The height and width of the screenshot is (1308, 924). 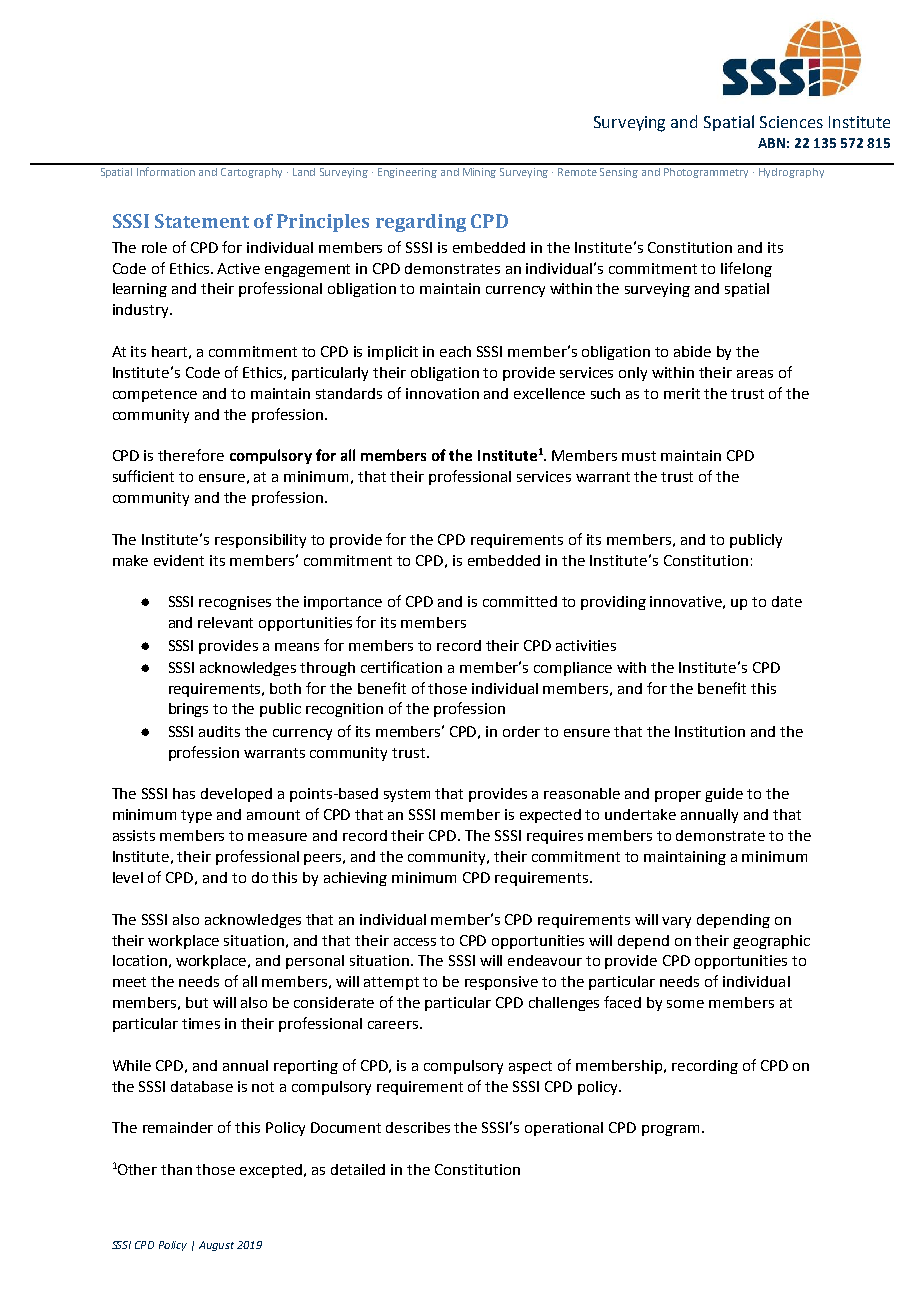 I want to click on Statement, so click(x=202, y=221).
